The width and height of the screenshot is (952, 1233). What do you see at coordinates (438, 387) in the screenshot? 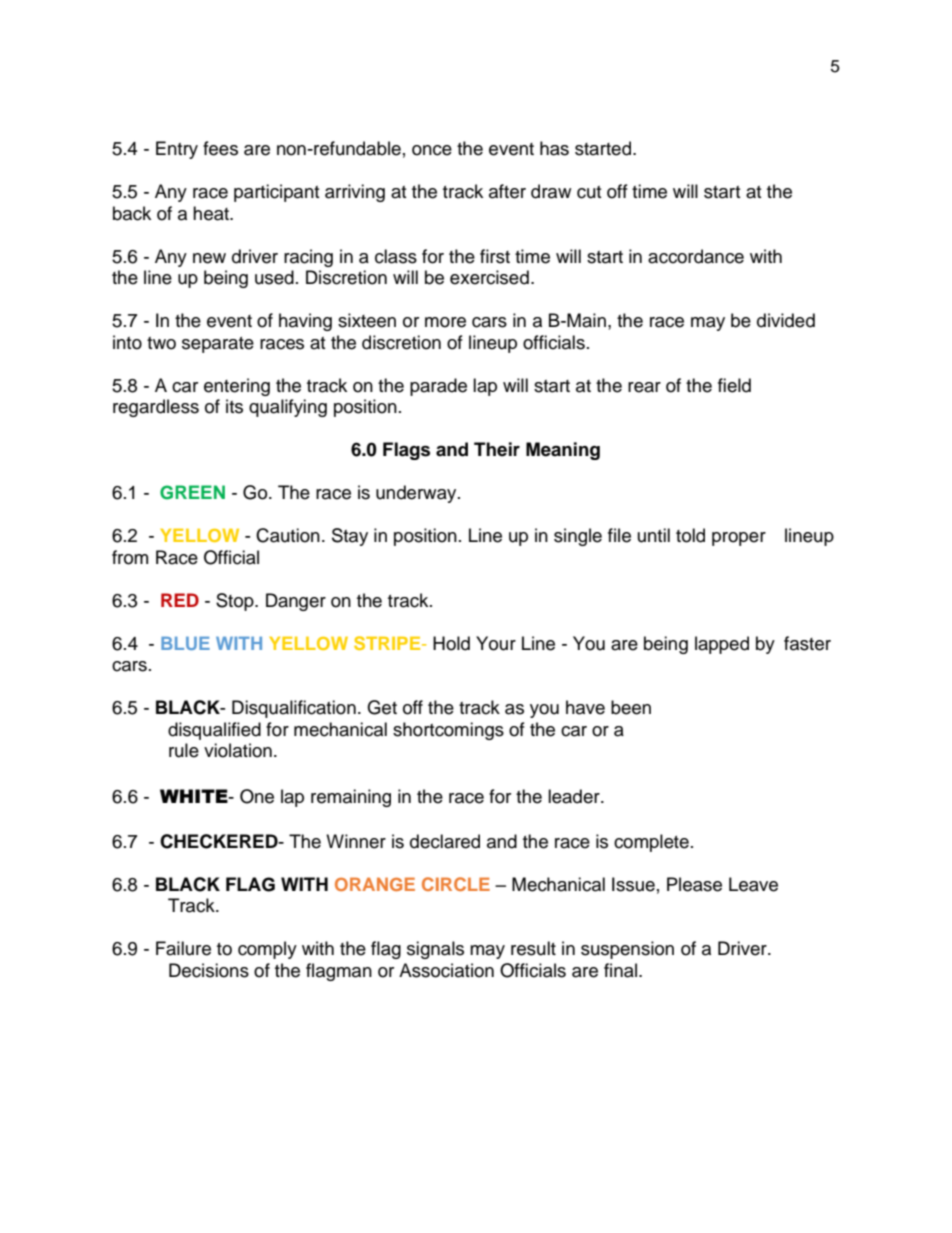
I see `parade` at bounding box center [438, 387].
